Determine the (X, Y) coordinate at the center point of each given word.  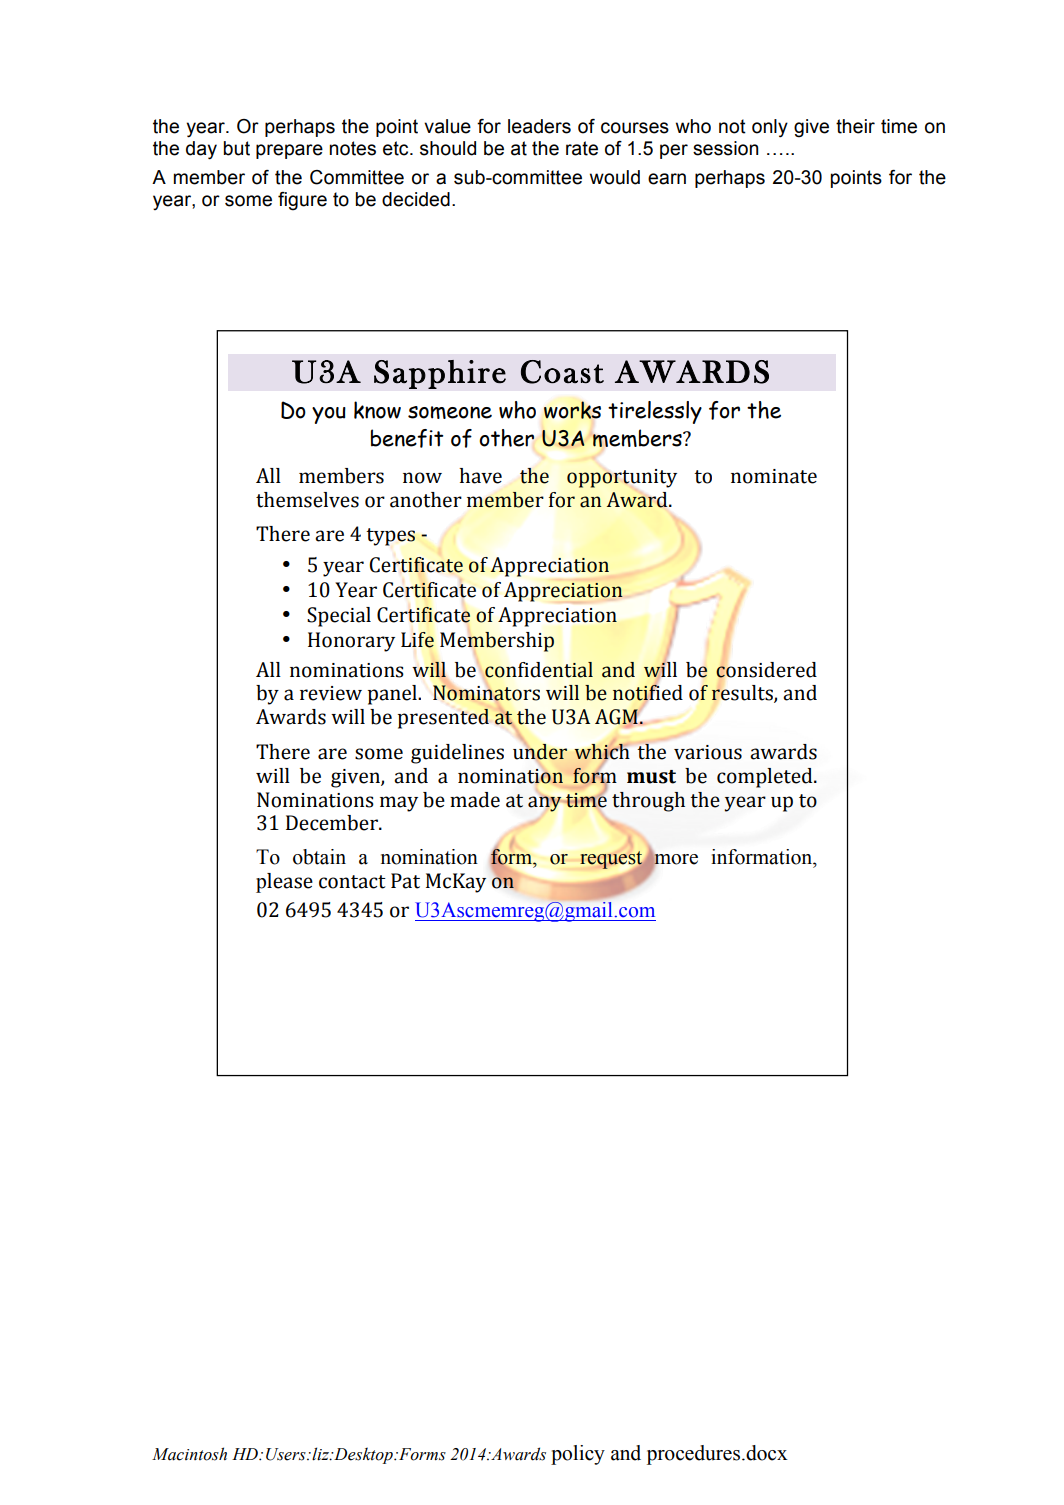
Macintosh (189, 1454)
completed (766, 778)
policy (578, 1455)
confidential (539, 670)
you (329, 415)
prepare (289, 151)
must (651, 777)
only (770, 128)
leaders (539, 126)
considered (766, 669)
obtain (319, 857)
